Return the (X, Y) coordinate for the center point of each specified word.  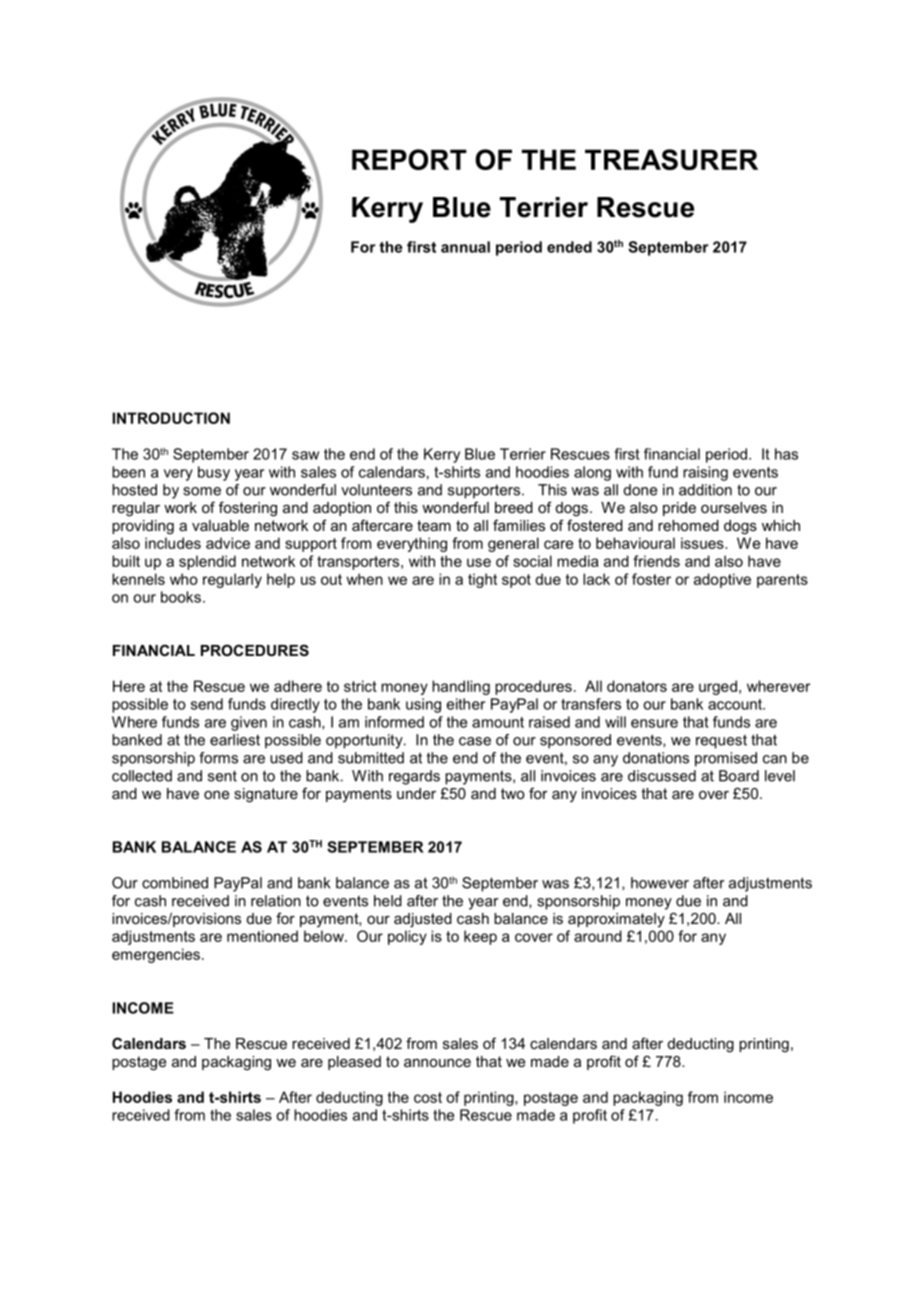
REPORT (409, 159)
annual (465, 247)
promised (726, 759)
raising (705, 473)
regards (414, 777)
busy (214, 473)
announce (437, 1063)
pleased (354, 1063)
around (598, 936)
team (434, 525)
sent (222, 776)
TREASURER (671, 159)
